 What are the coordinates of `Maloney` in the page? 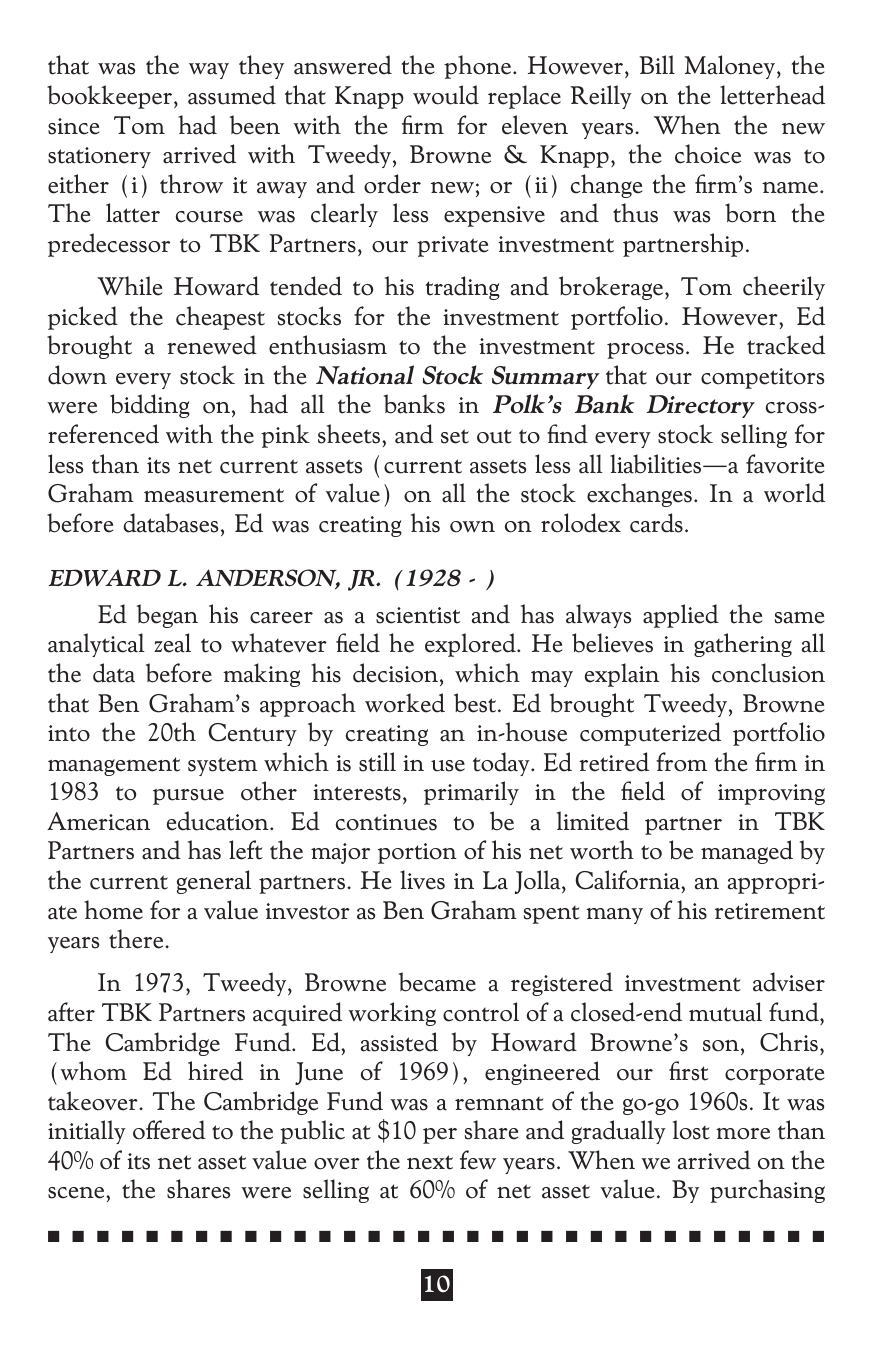 It's located at (731, 67).
